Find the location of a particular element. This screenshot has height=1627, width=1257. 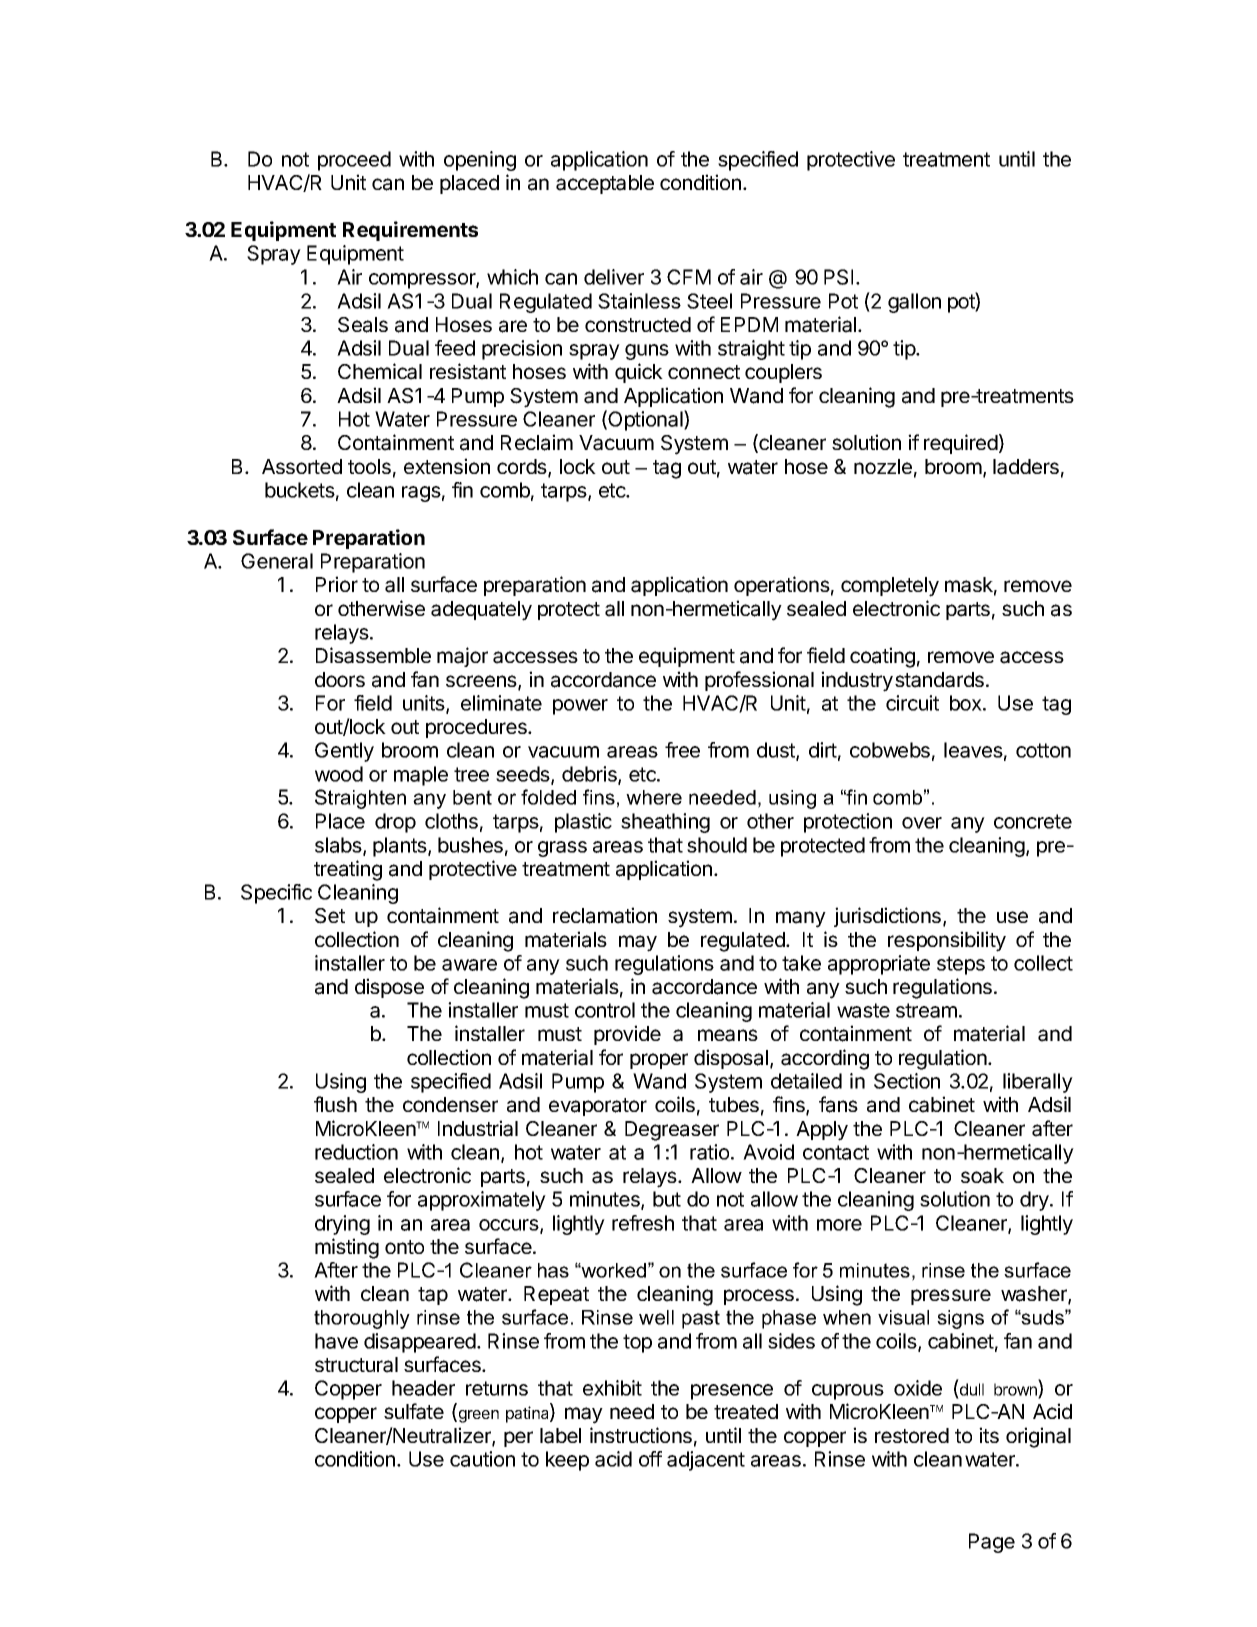

off is located at coordinates (650, 1459).
